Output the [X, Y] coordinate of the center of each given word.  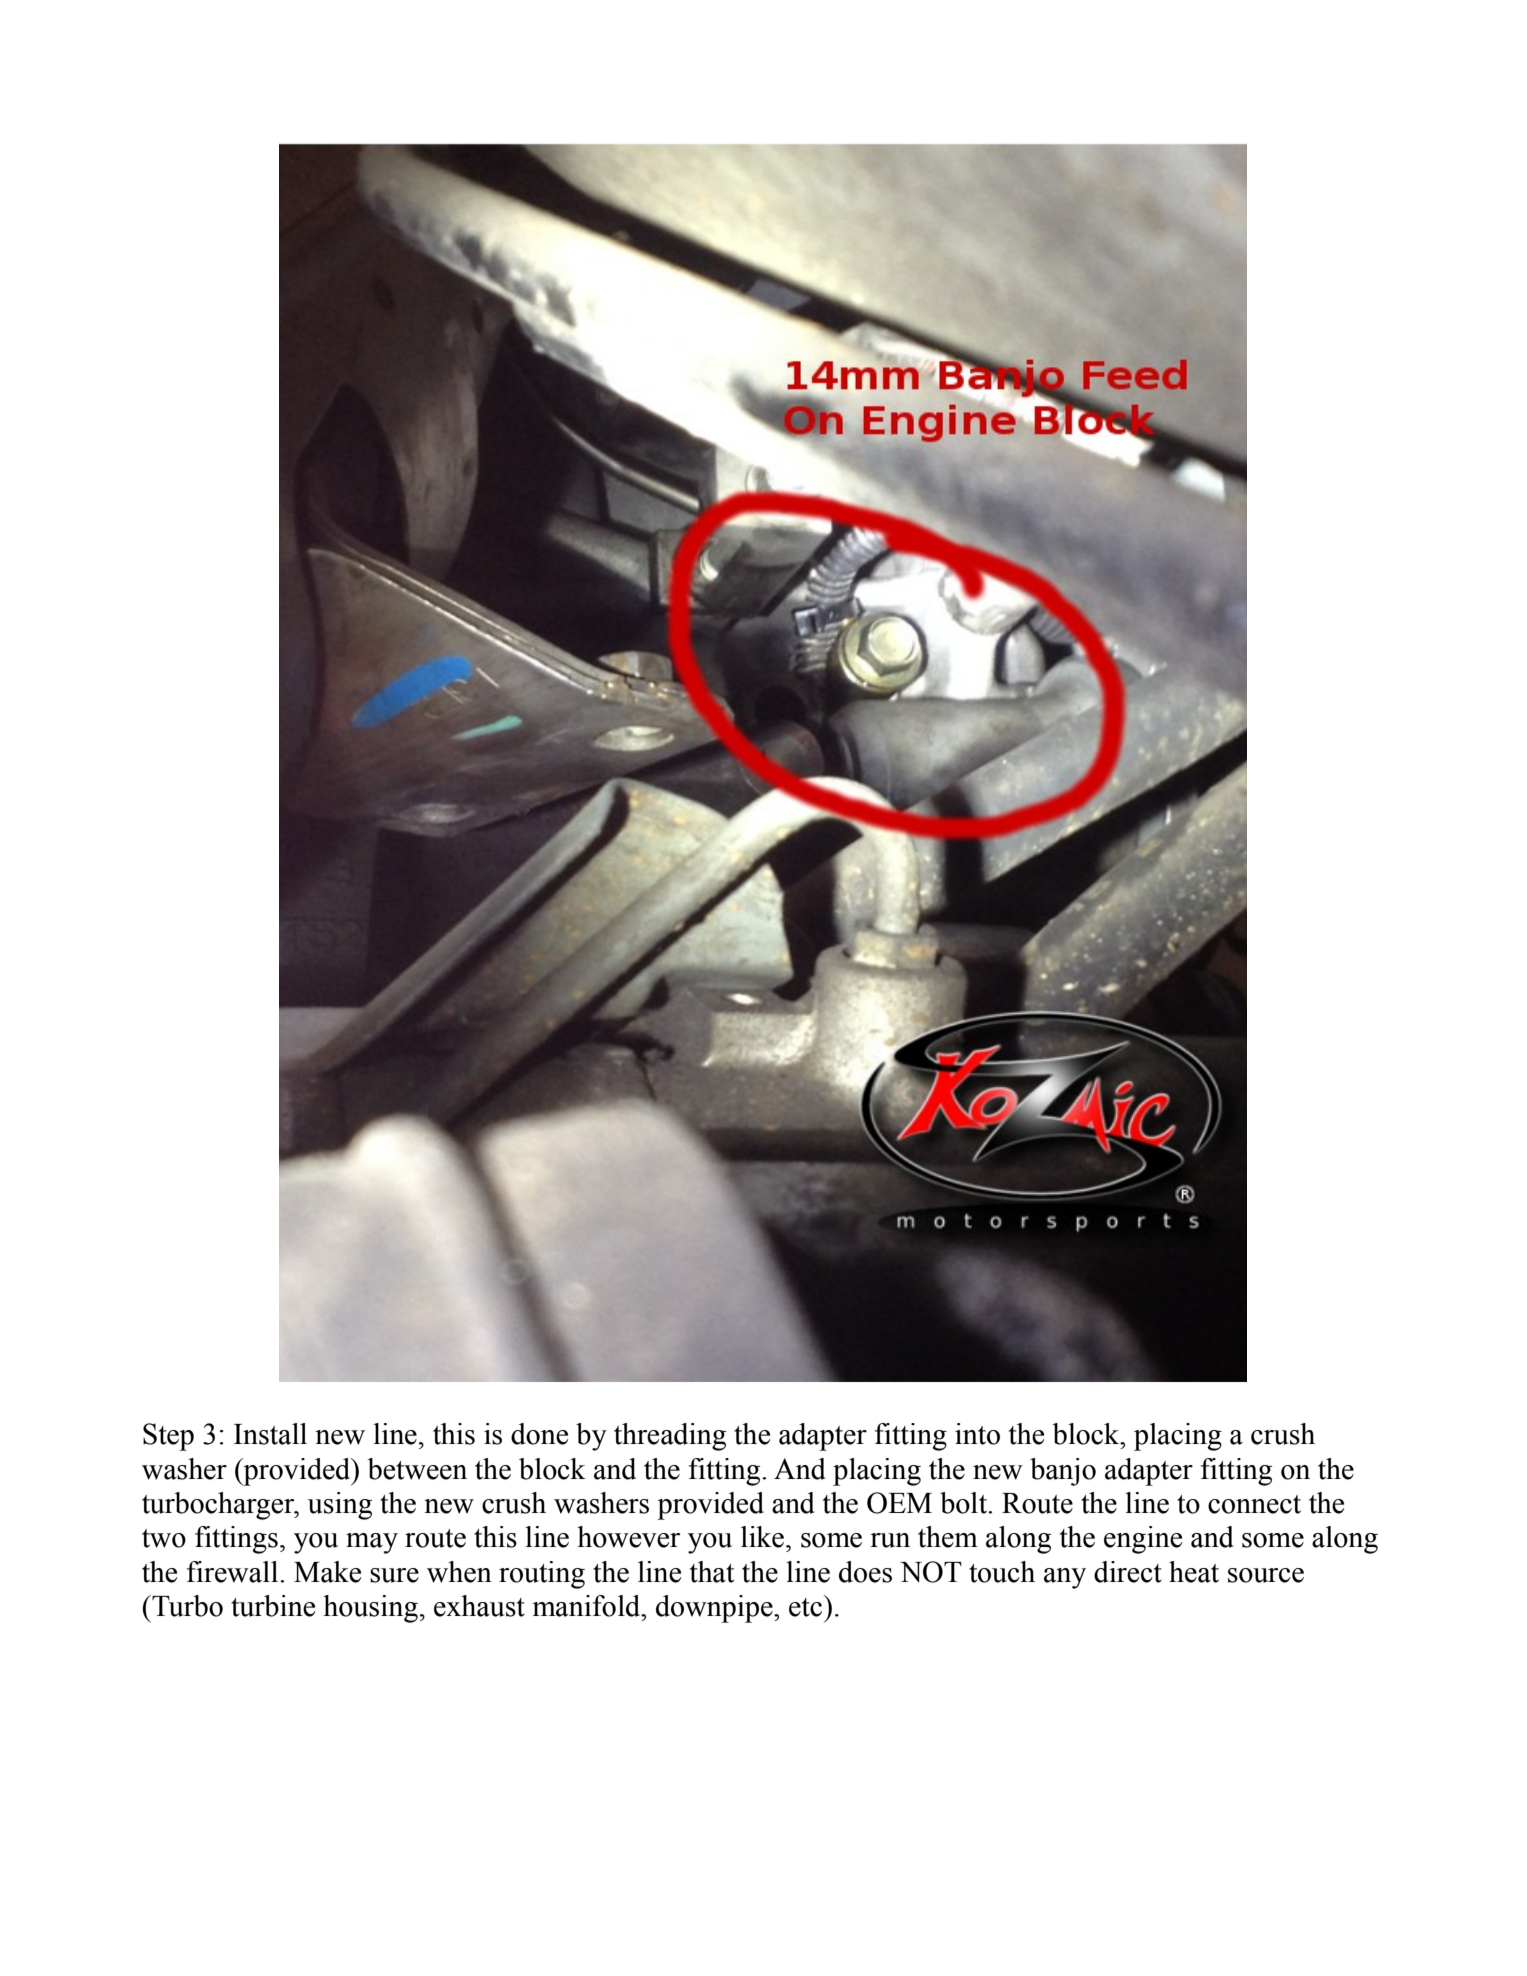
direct [1128, 1572]
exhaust [479, 1606]
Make [327, 1572]
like [764, 1537]
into [977, 1434]
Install [270, 1434]
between [417, 1469]
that [712, 1572]
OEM [899, 1503]
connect [1254, 1504]
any [1065, 1578]
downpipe [715, 1609]
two [164, 1538]
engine [1143, 1540]
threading [670, 1437]
